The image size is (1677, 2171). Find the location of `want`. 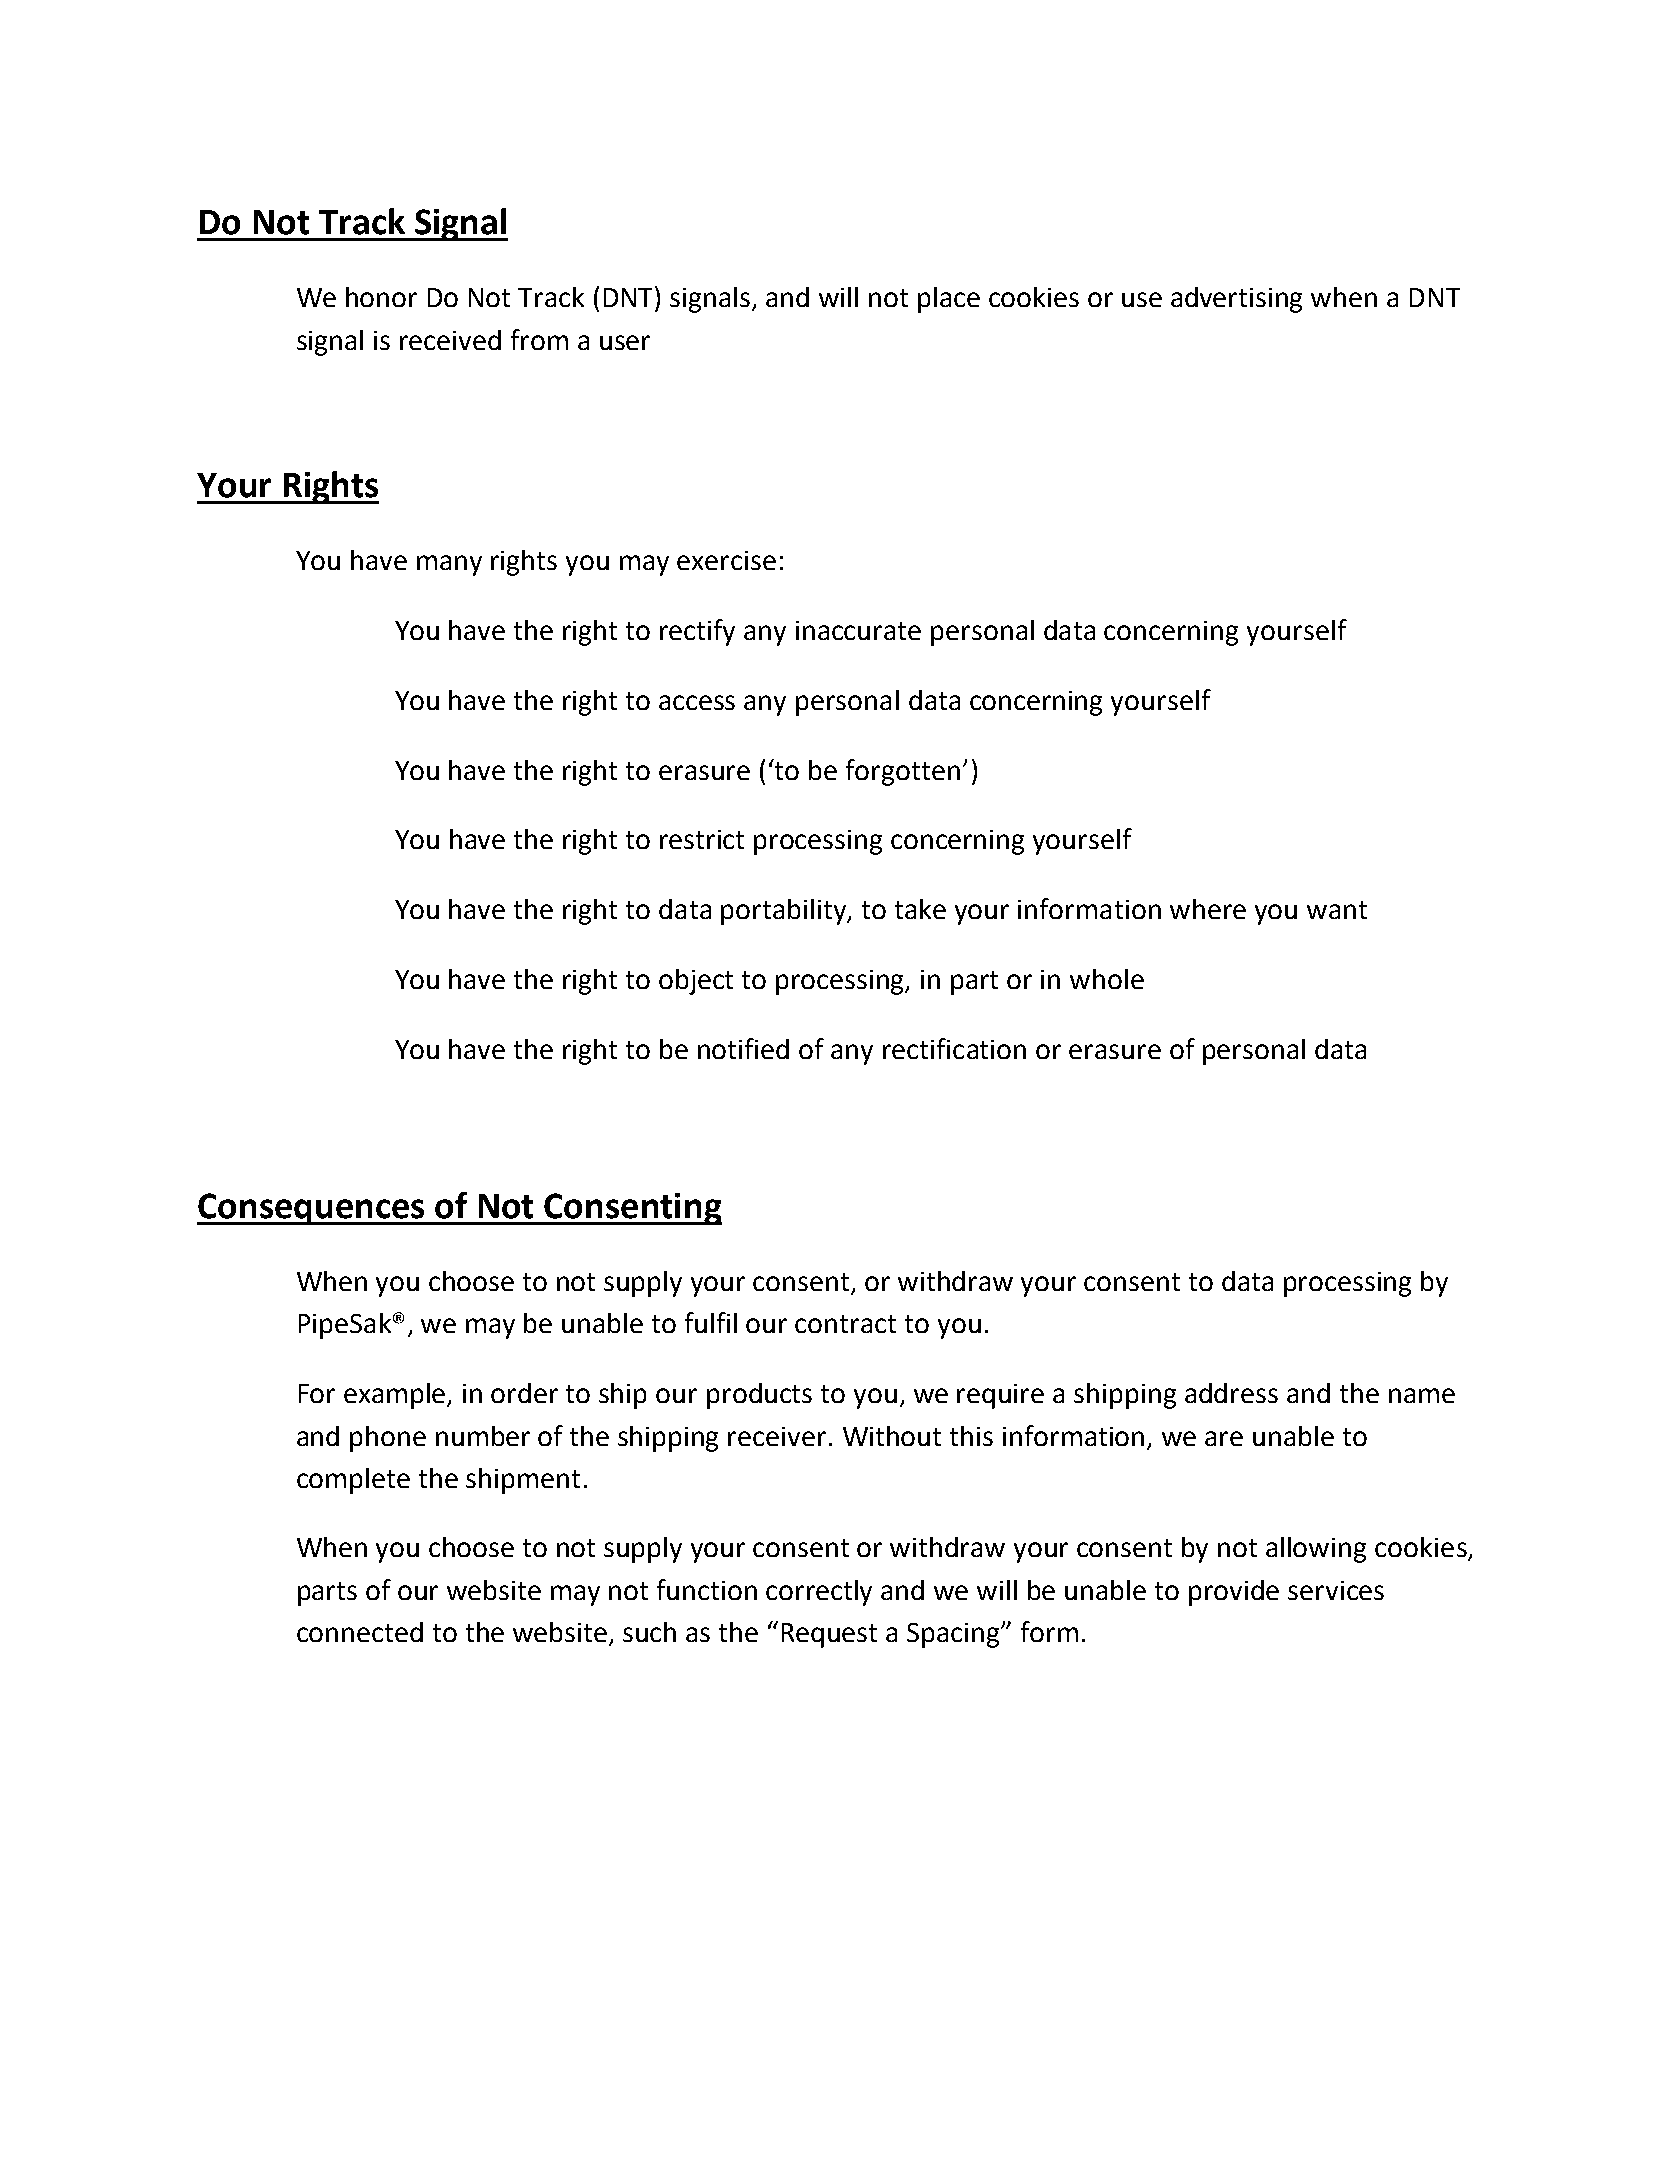

want is located at coordinates (1337, 910).
